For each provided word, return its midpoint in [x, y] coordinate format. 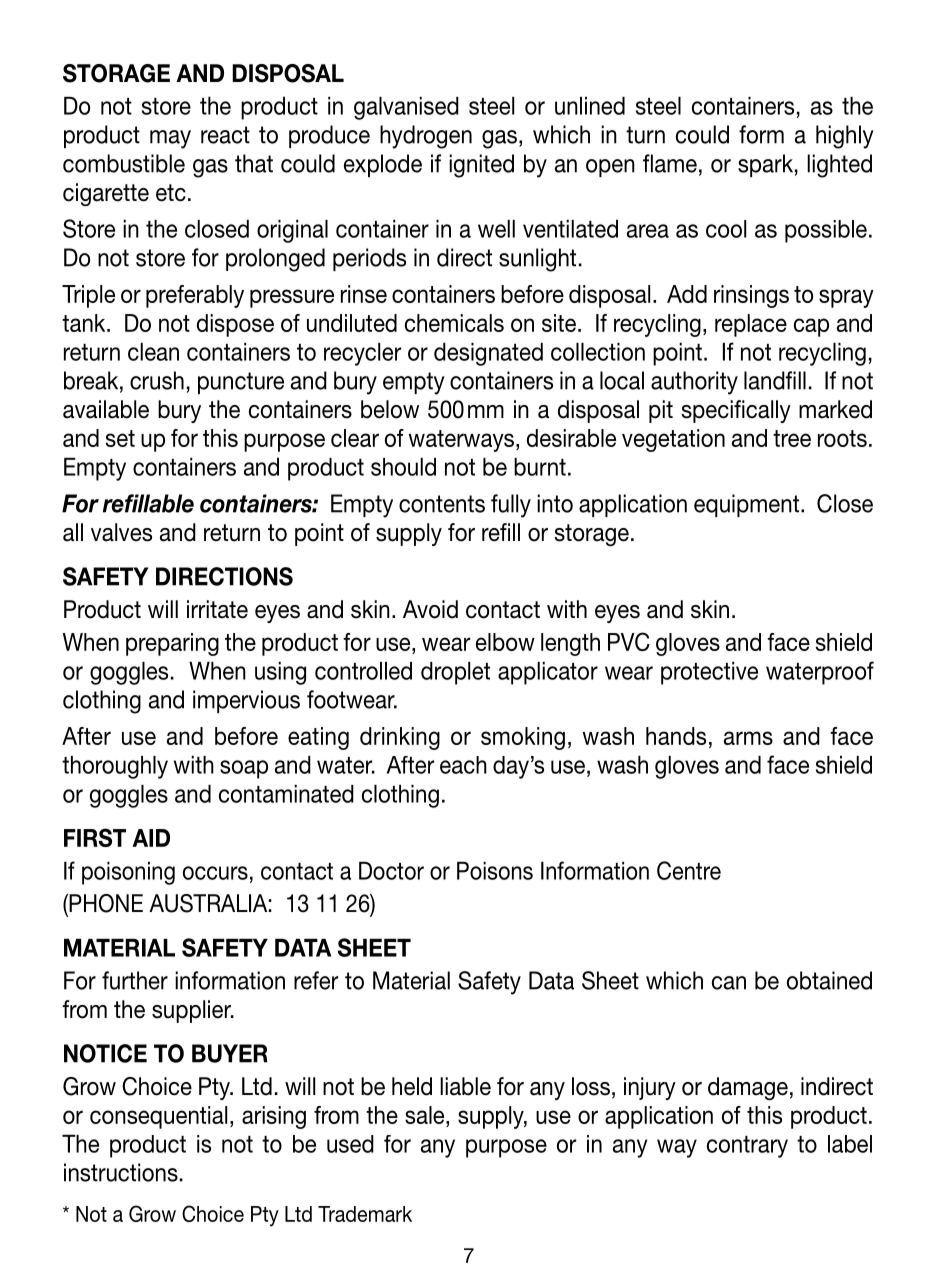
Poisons [495, 871]
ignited [481, 166]
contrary [747, 1147]
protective [709, 673]
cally [768, 411]
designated [488, 354]
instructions [121, 1172]
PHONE [105, 904]
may [170, 139]
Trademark [365, 1214]
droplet [455, 673]
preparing [172, 644]
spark [765, 165]
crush [157, 380]
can [729, 983]
